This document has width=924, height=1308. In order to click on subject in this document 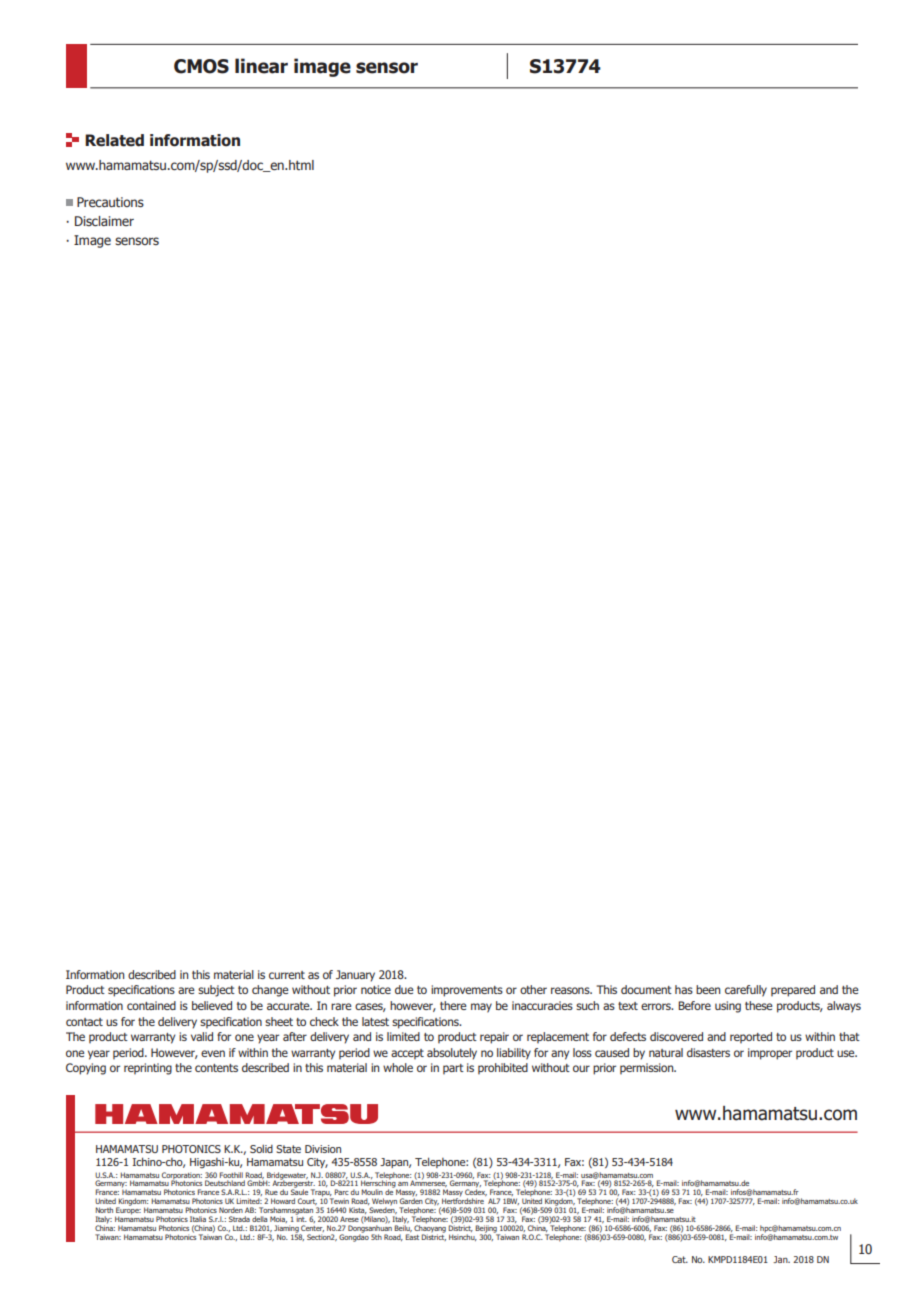, I will do `click(216, 991)`.
